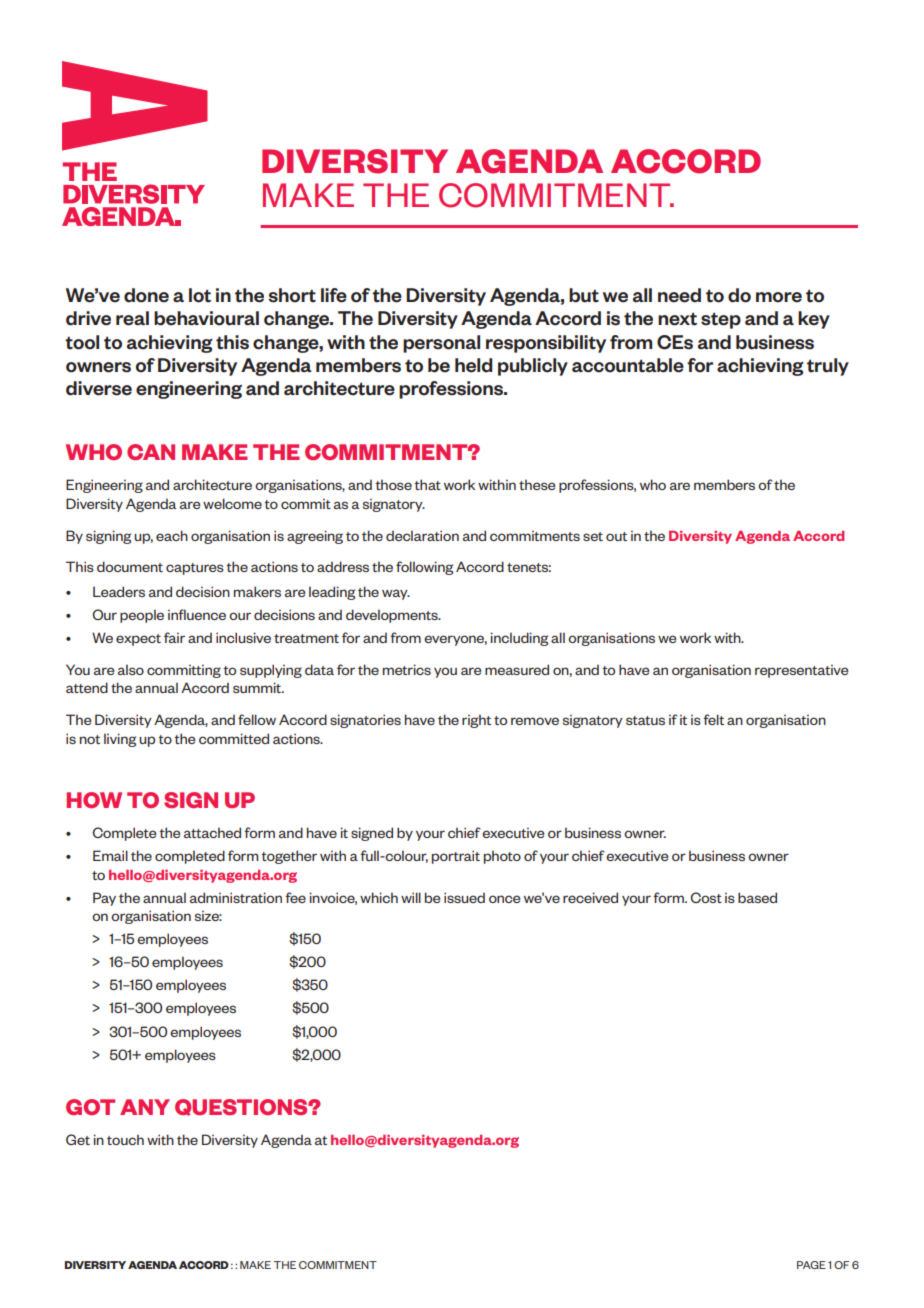  What do you see at coordinates (811, 1265) in the image?
I see `PAGE` at bounding box center [811, 1265].
